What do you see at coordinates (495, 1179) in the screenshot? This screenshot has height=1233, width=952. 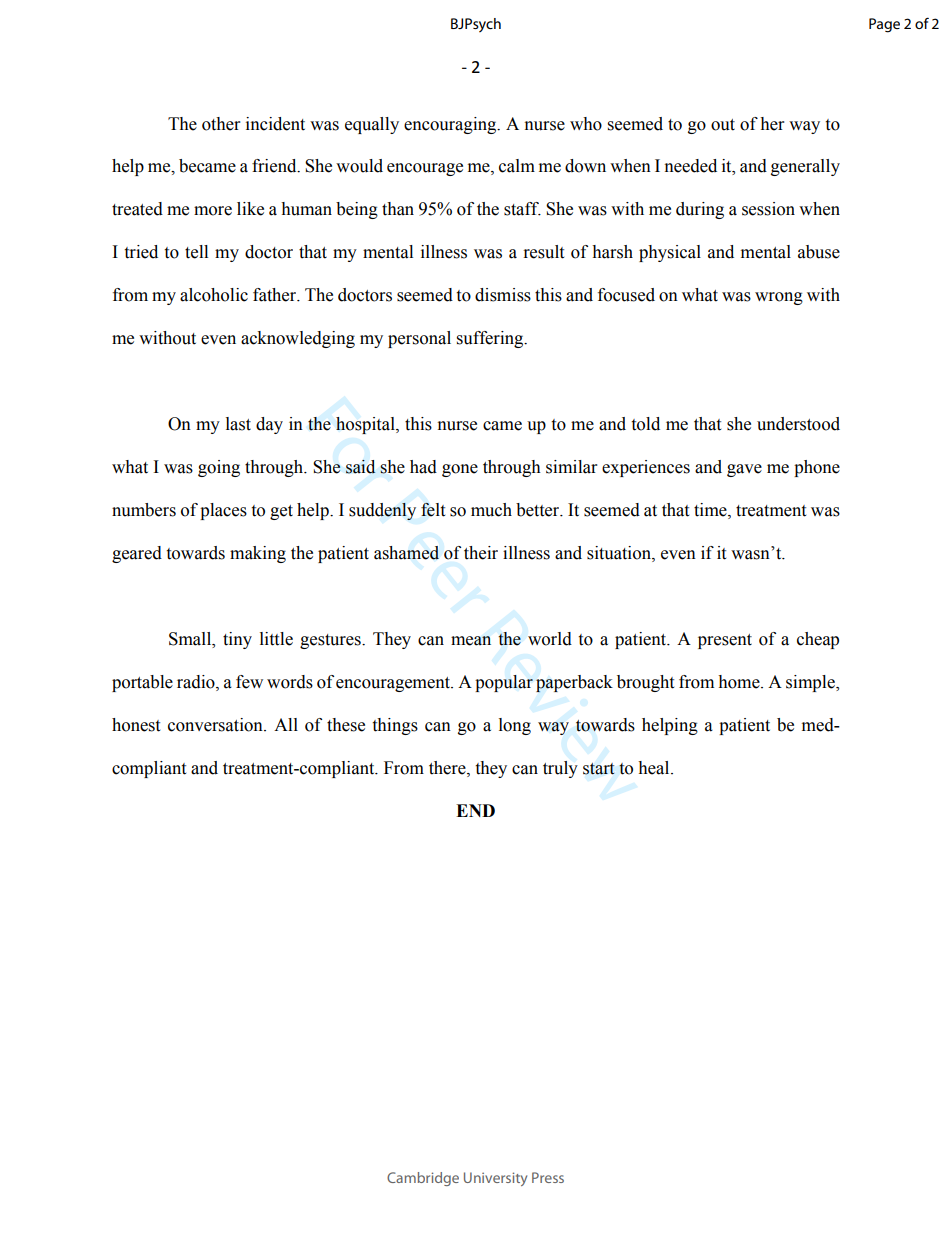 I see `University` at bounding box center [495, 1179].
